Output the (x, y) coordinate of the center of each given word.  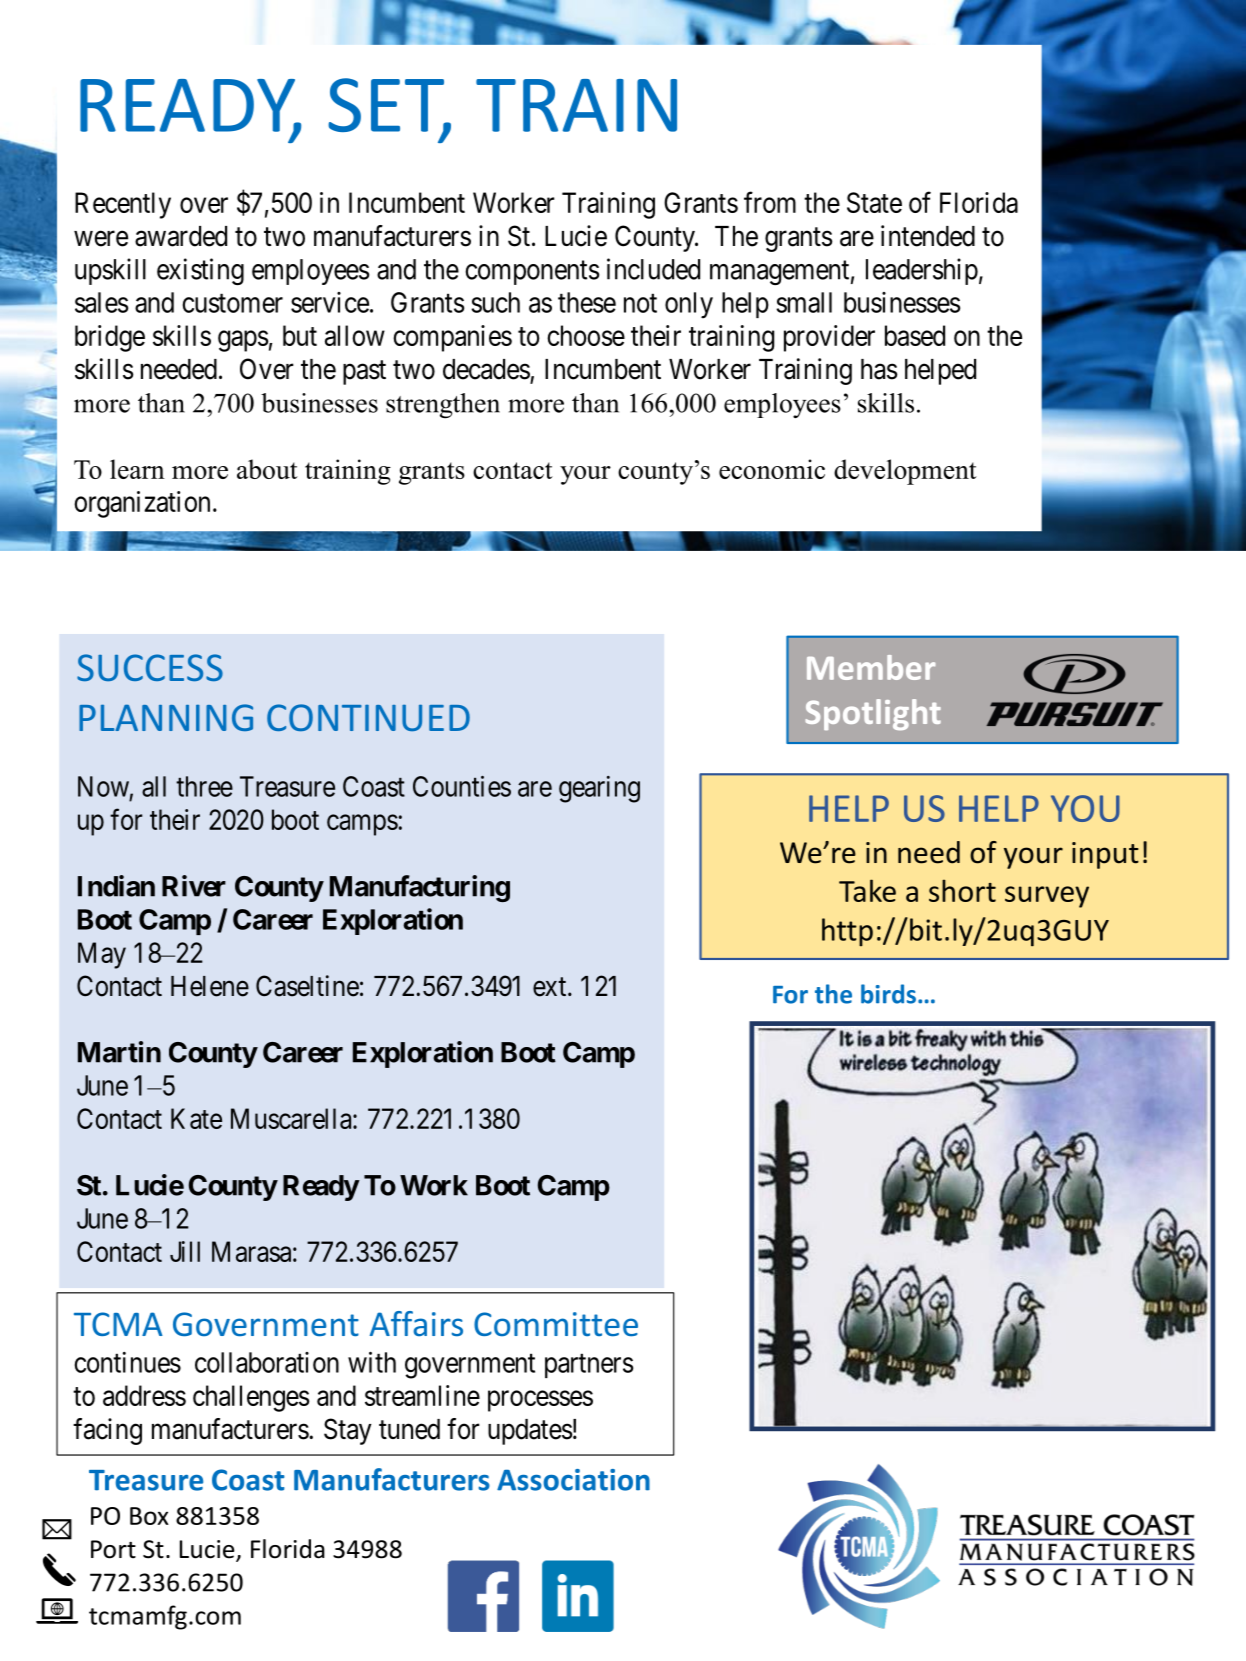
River (194, 886)
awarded (181, 236)
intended (928, 236)
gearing (599, 789)
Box (149, 1516)
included (653, 269)
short (962, 890)
